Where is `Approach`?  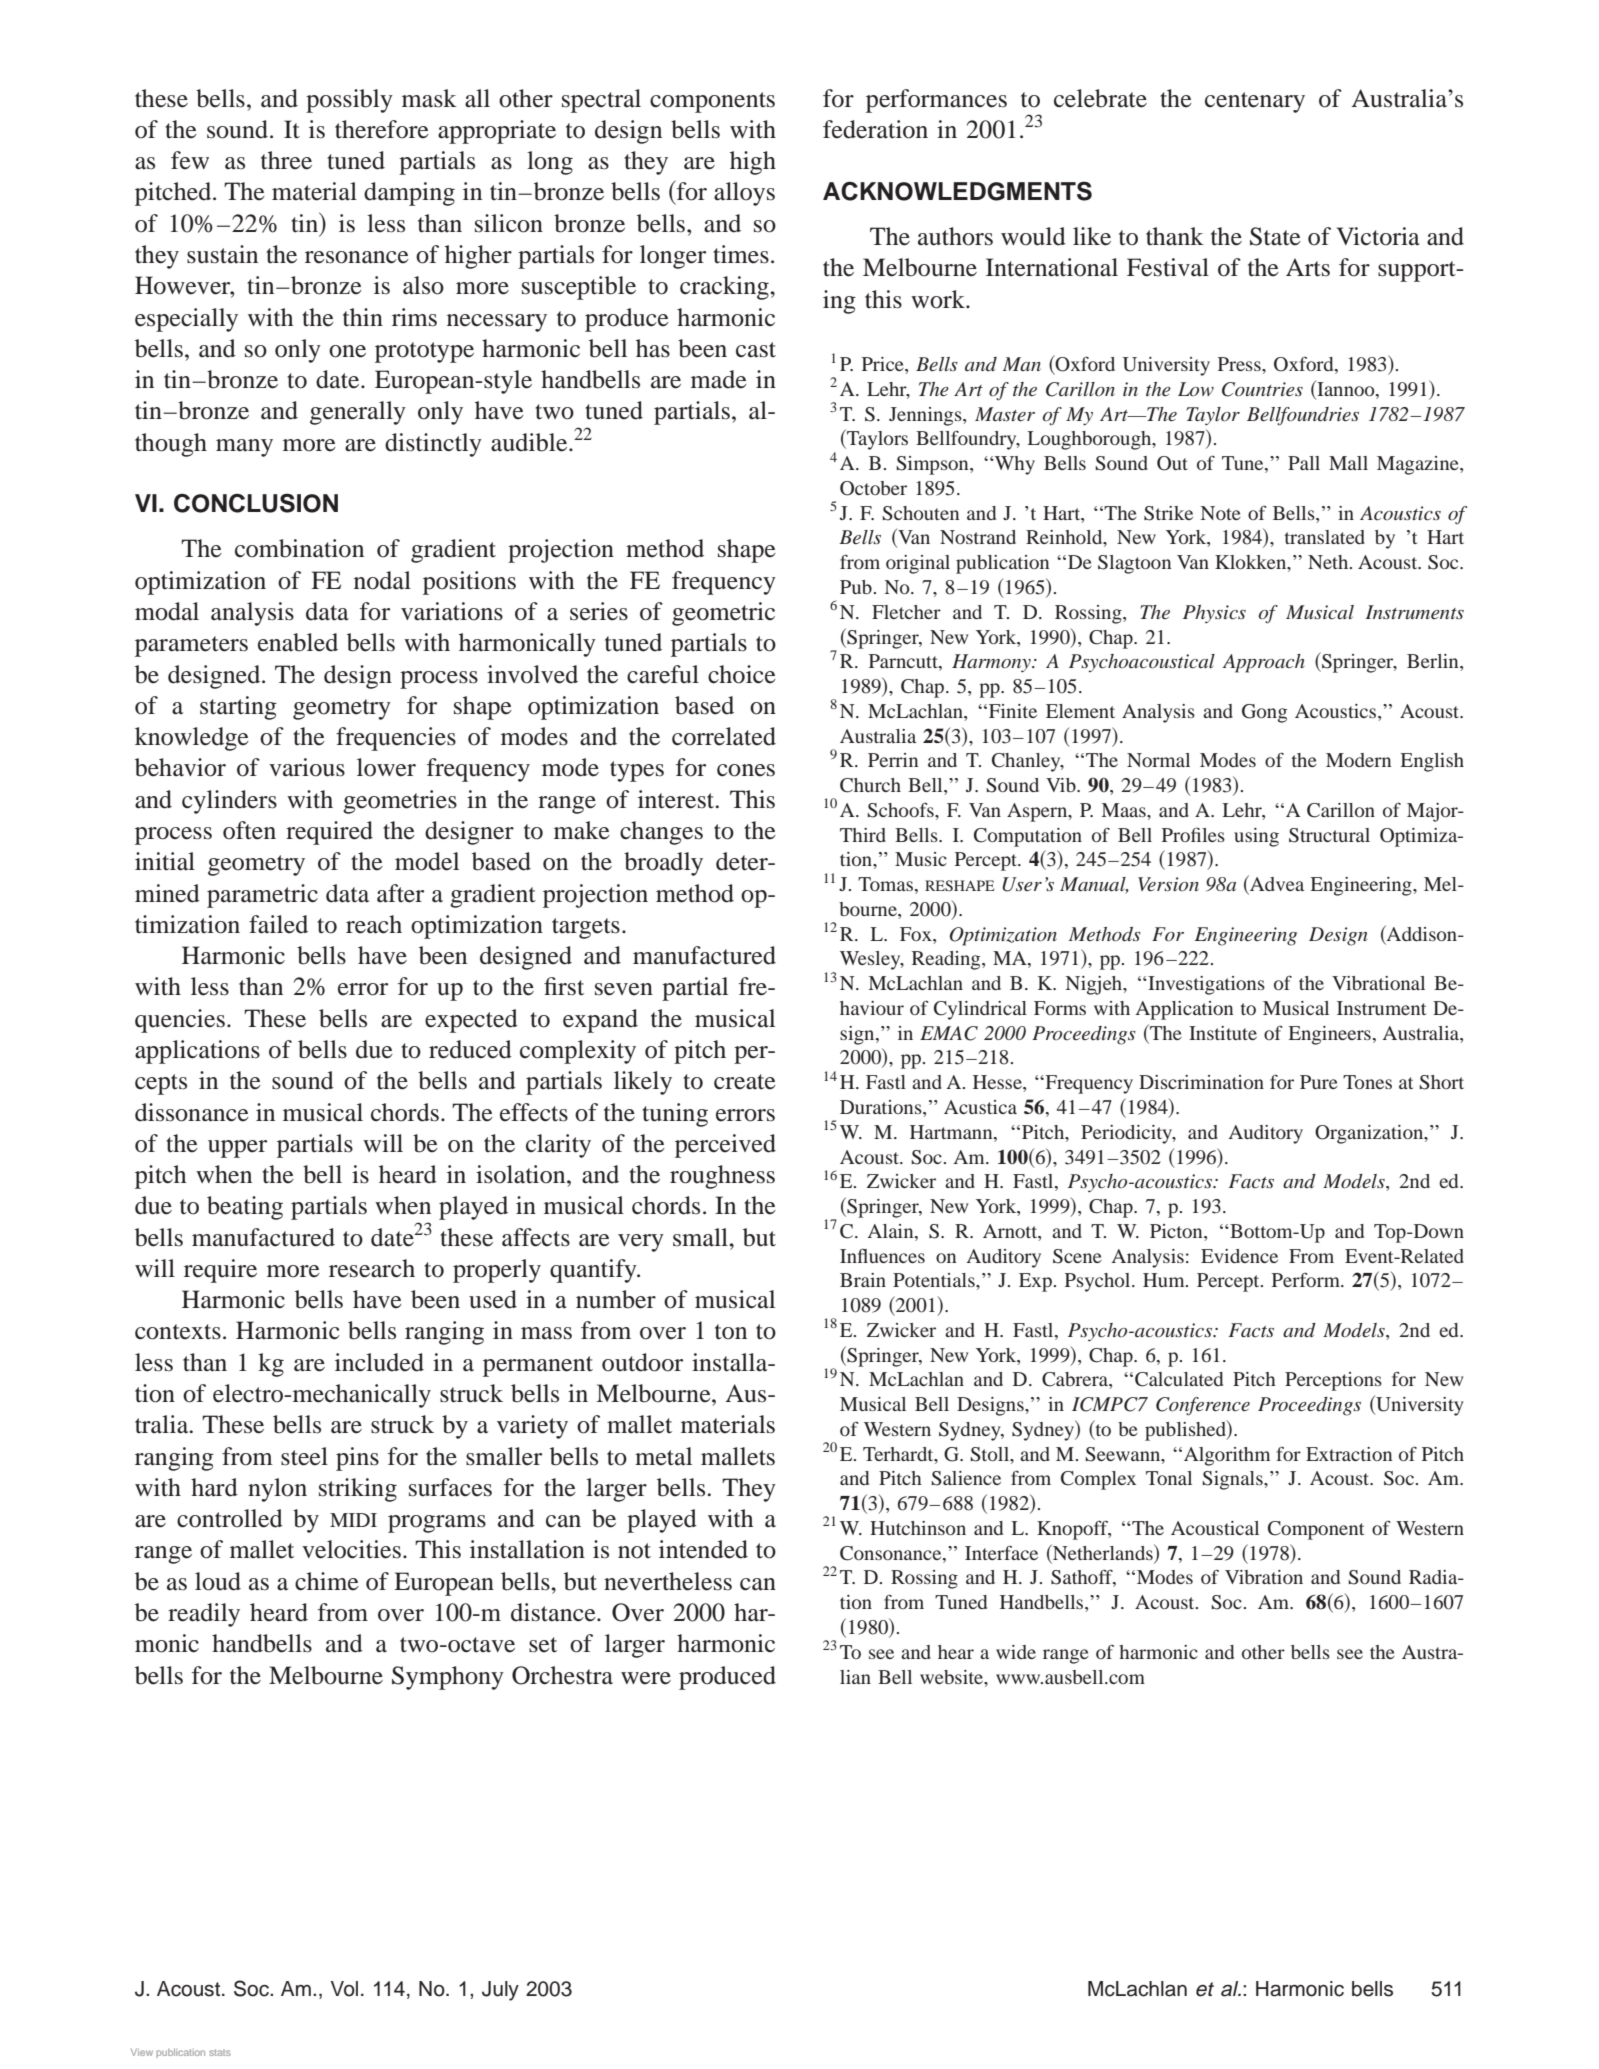
Approach is located at coordinates (1263, 663).
